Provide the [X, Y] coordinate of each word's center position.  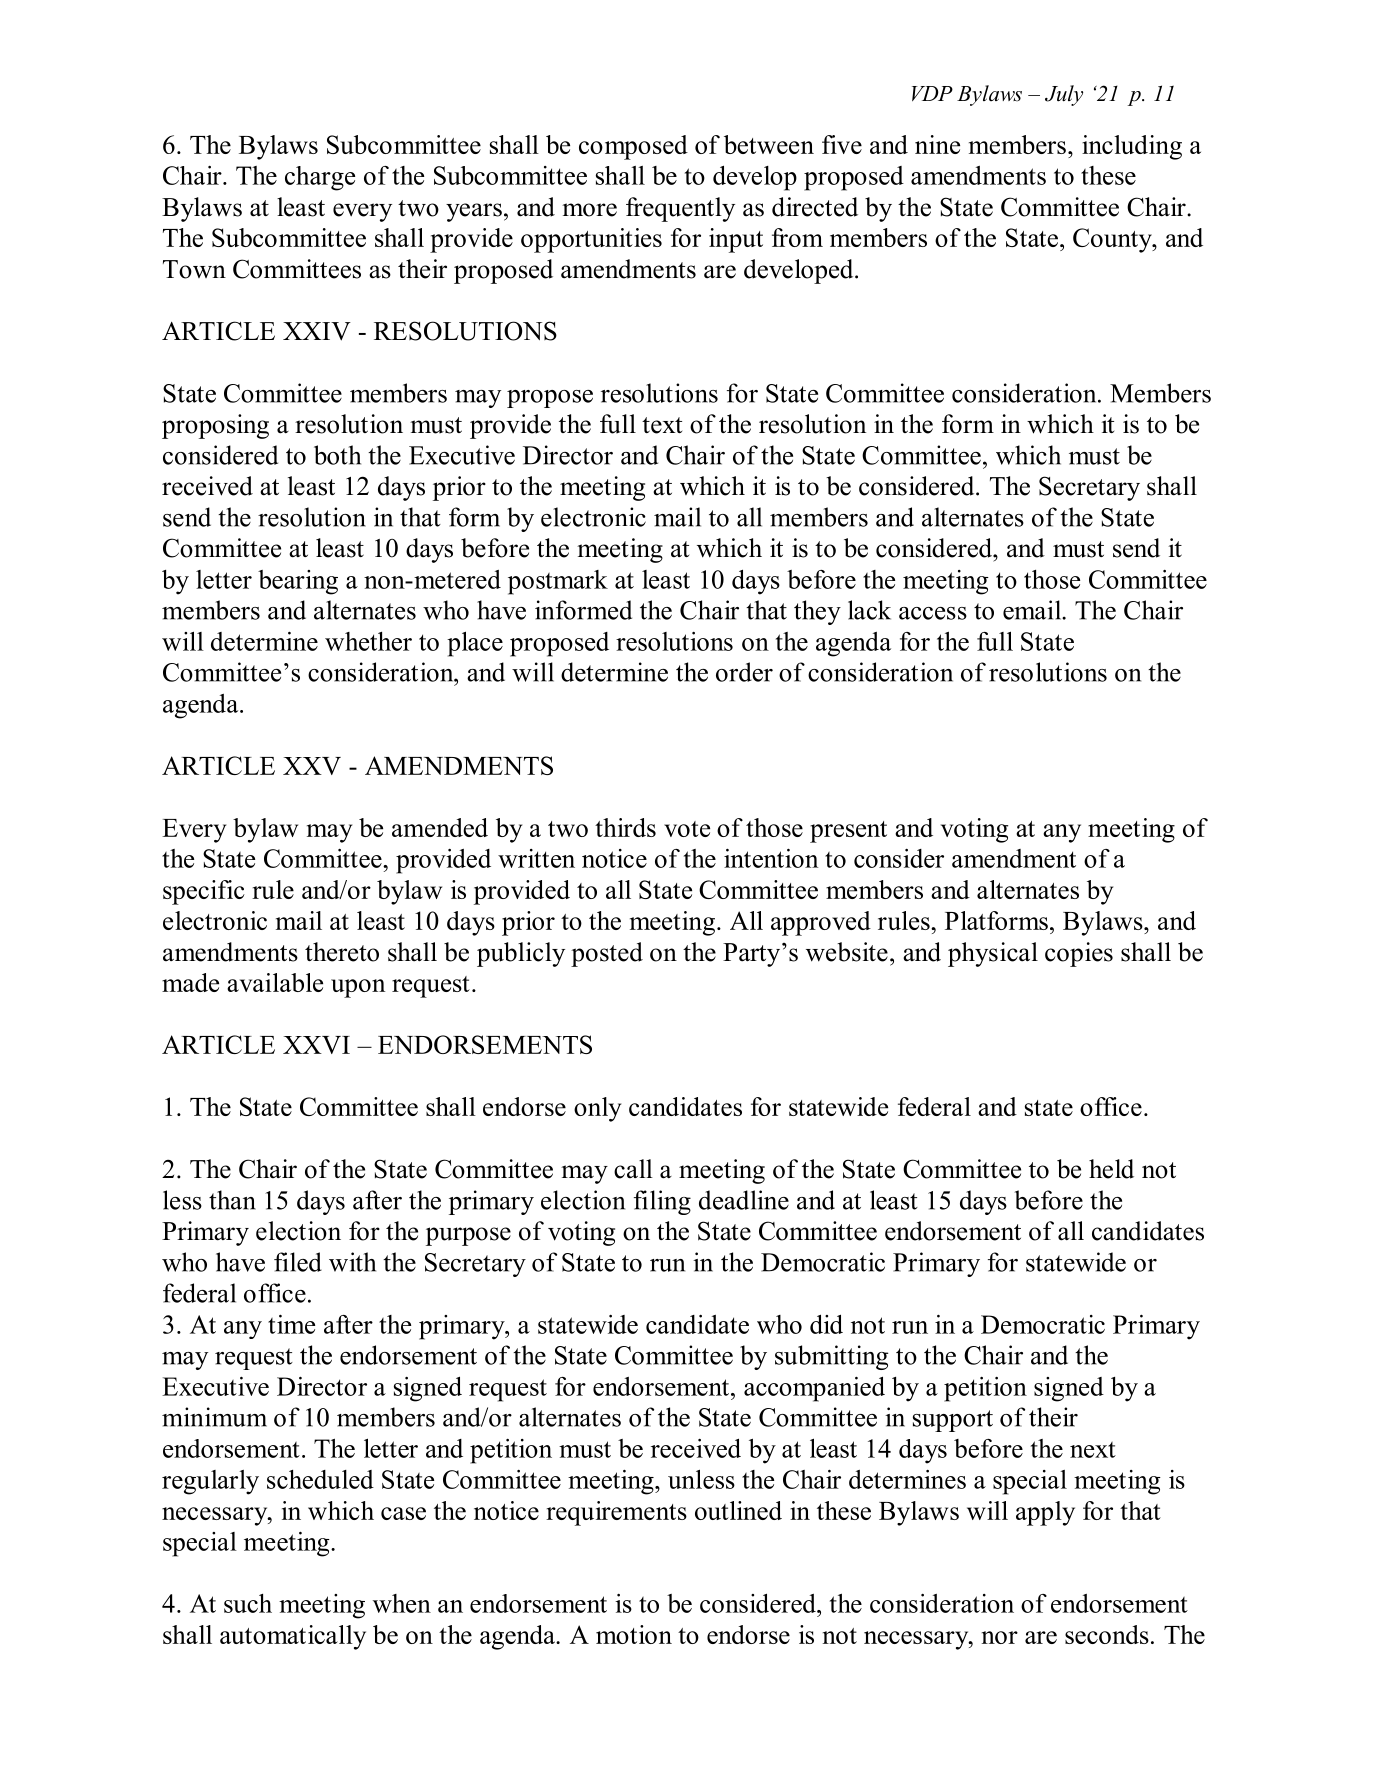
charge [320, 178]
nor [1000, 1637]
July [1064, 95]
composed [633, 147]
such [248, 1603]
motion [634, 1634]
